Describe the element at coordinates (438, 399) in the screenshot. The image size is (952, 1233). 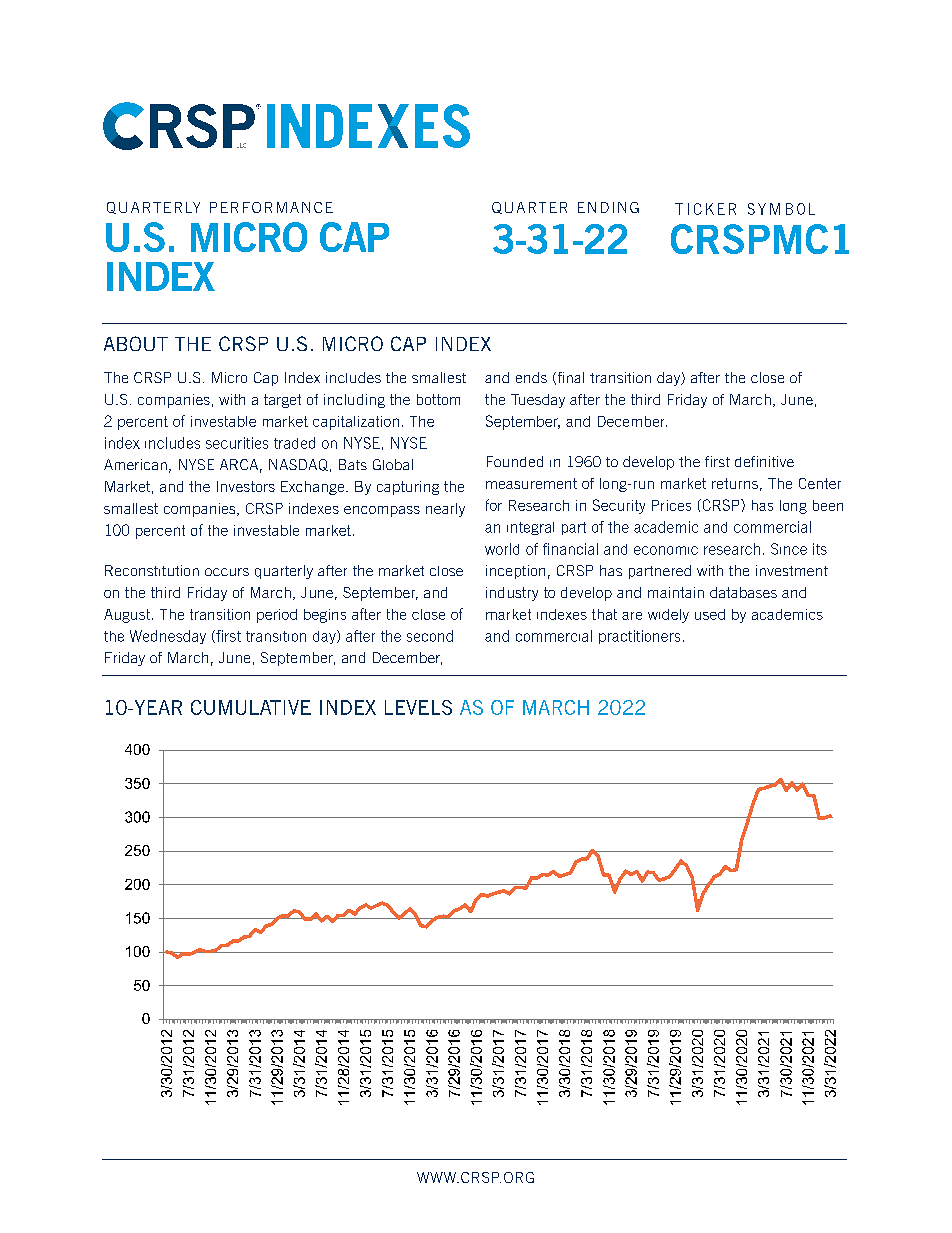
I see `bottom` at that location.
